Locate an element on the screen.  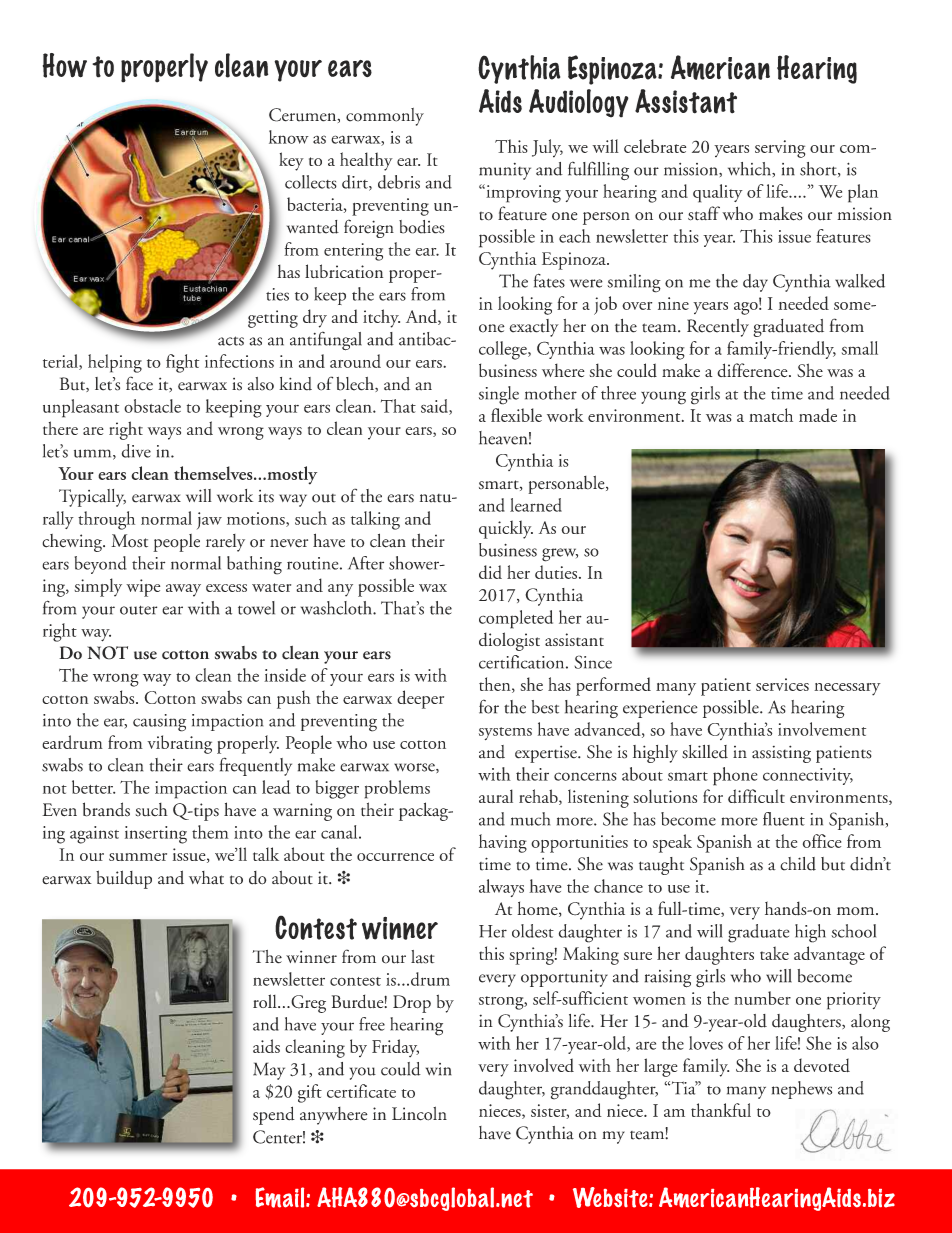
serving is located at coordinates (780, 149).
